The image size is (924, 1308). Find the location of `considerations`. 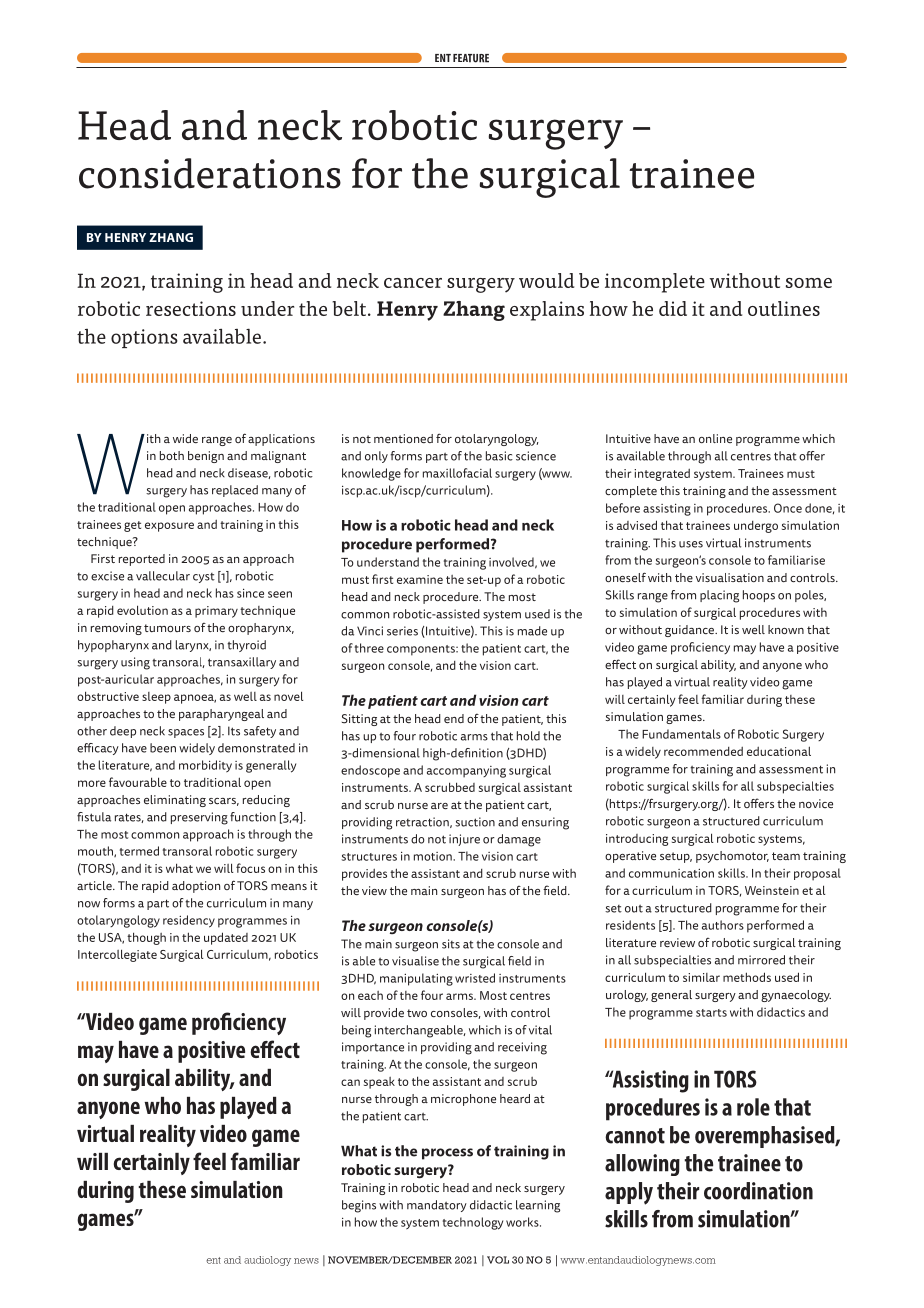

considerations is located at coordinates (210, 173).
